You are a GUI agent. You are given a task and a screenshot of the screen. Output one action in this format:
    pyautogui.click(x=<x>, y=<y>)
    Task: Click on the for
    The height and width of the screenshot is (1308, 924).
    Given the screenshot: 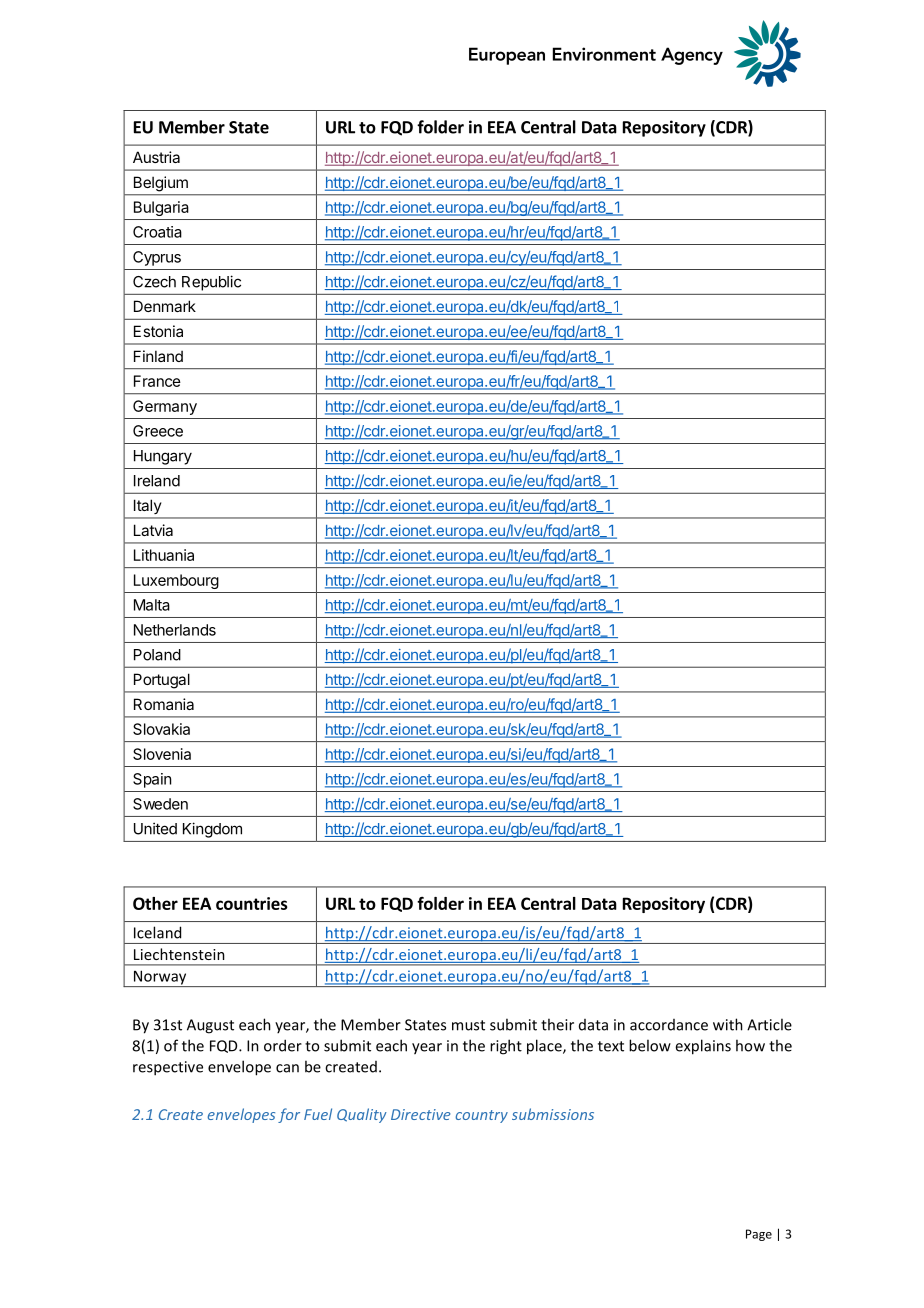 What is the action you would take?
    pyautogui.click(x=289, y=1115)
